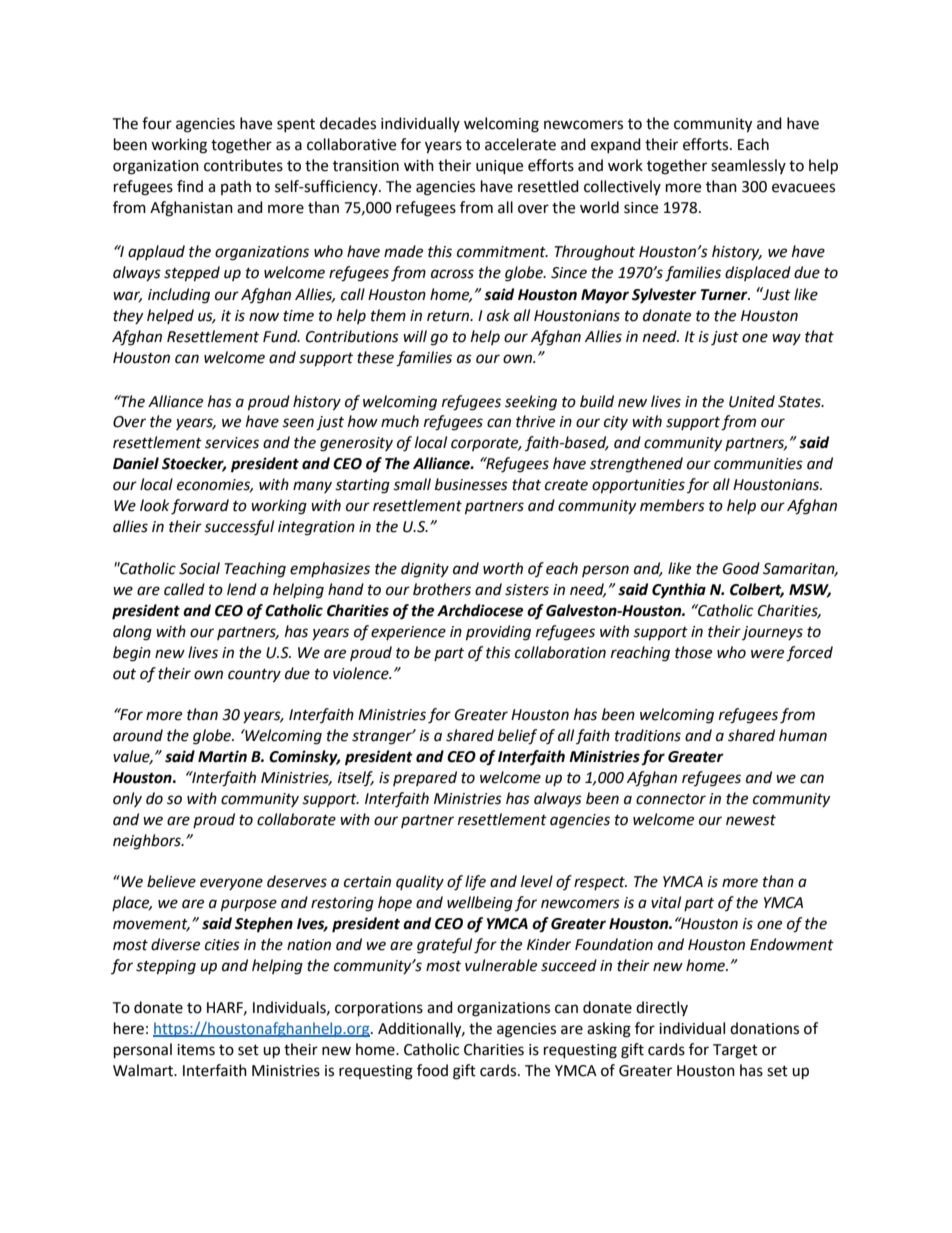 The height and width of the page is (1233, 952). Describe the element at coordinates (480, 610) in the page. I see `Archdiocese` at that location.
